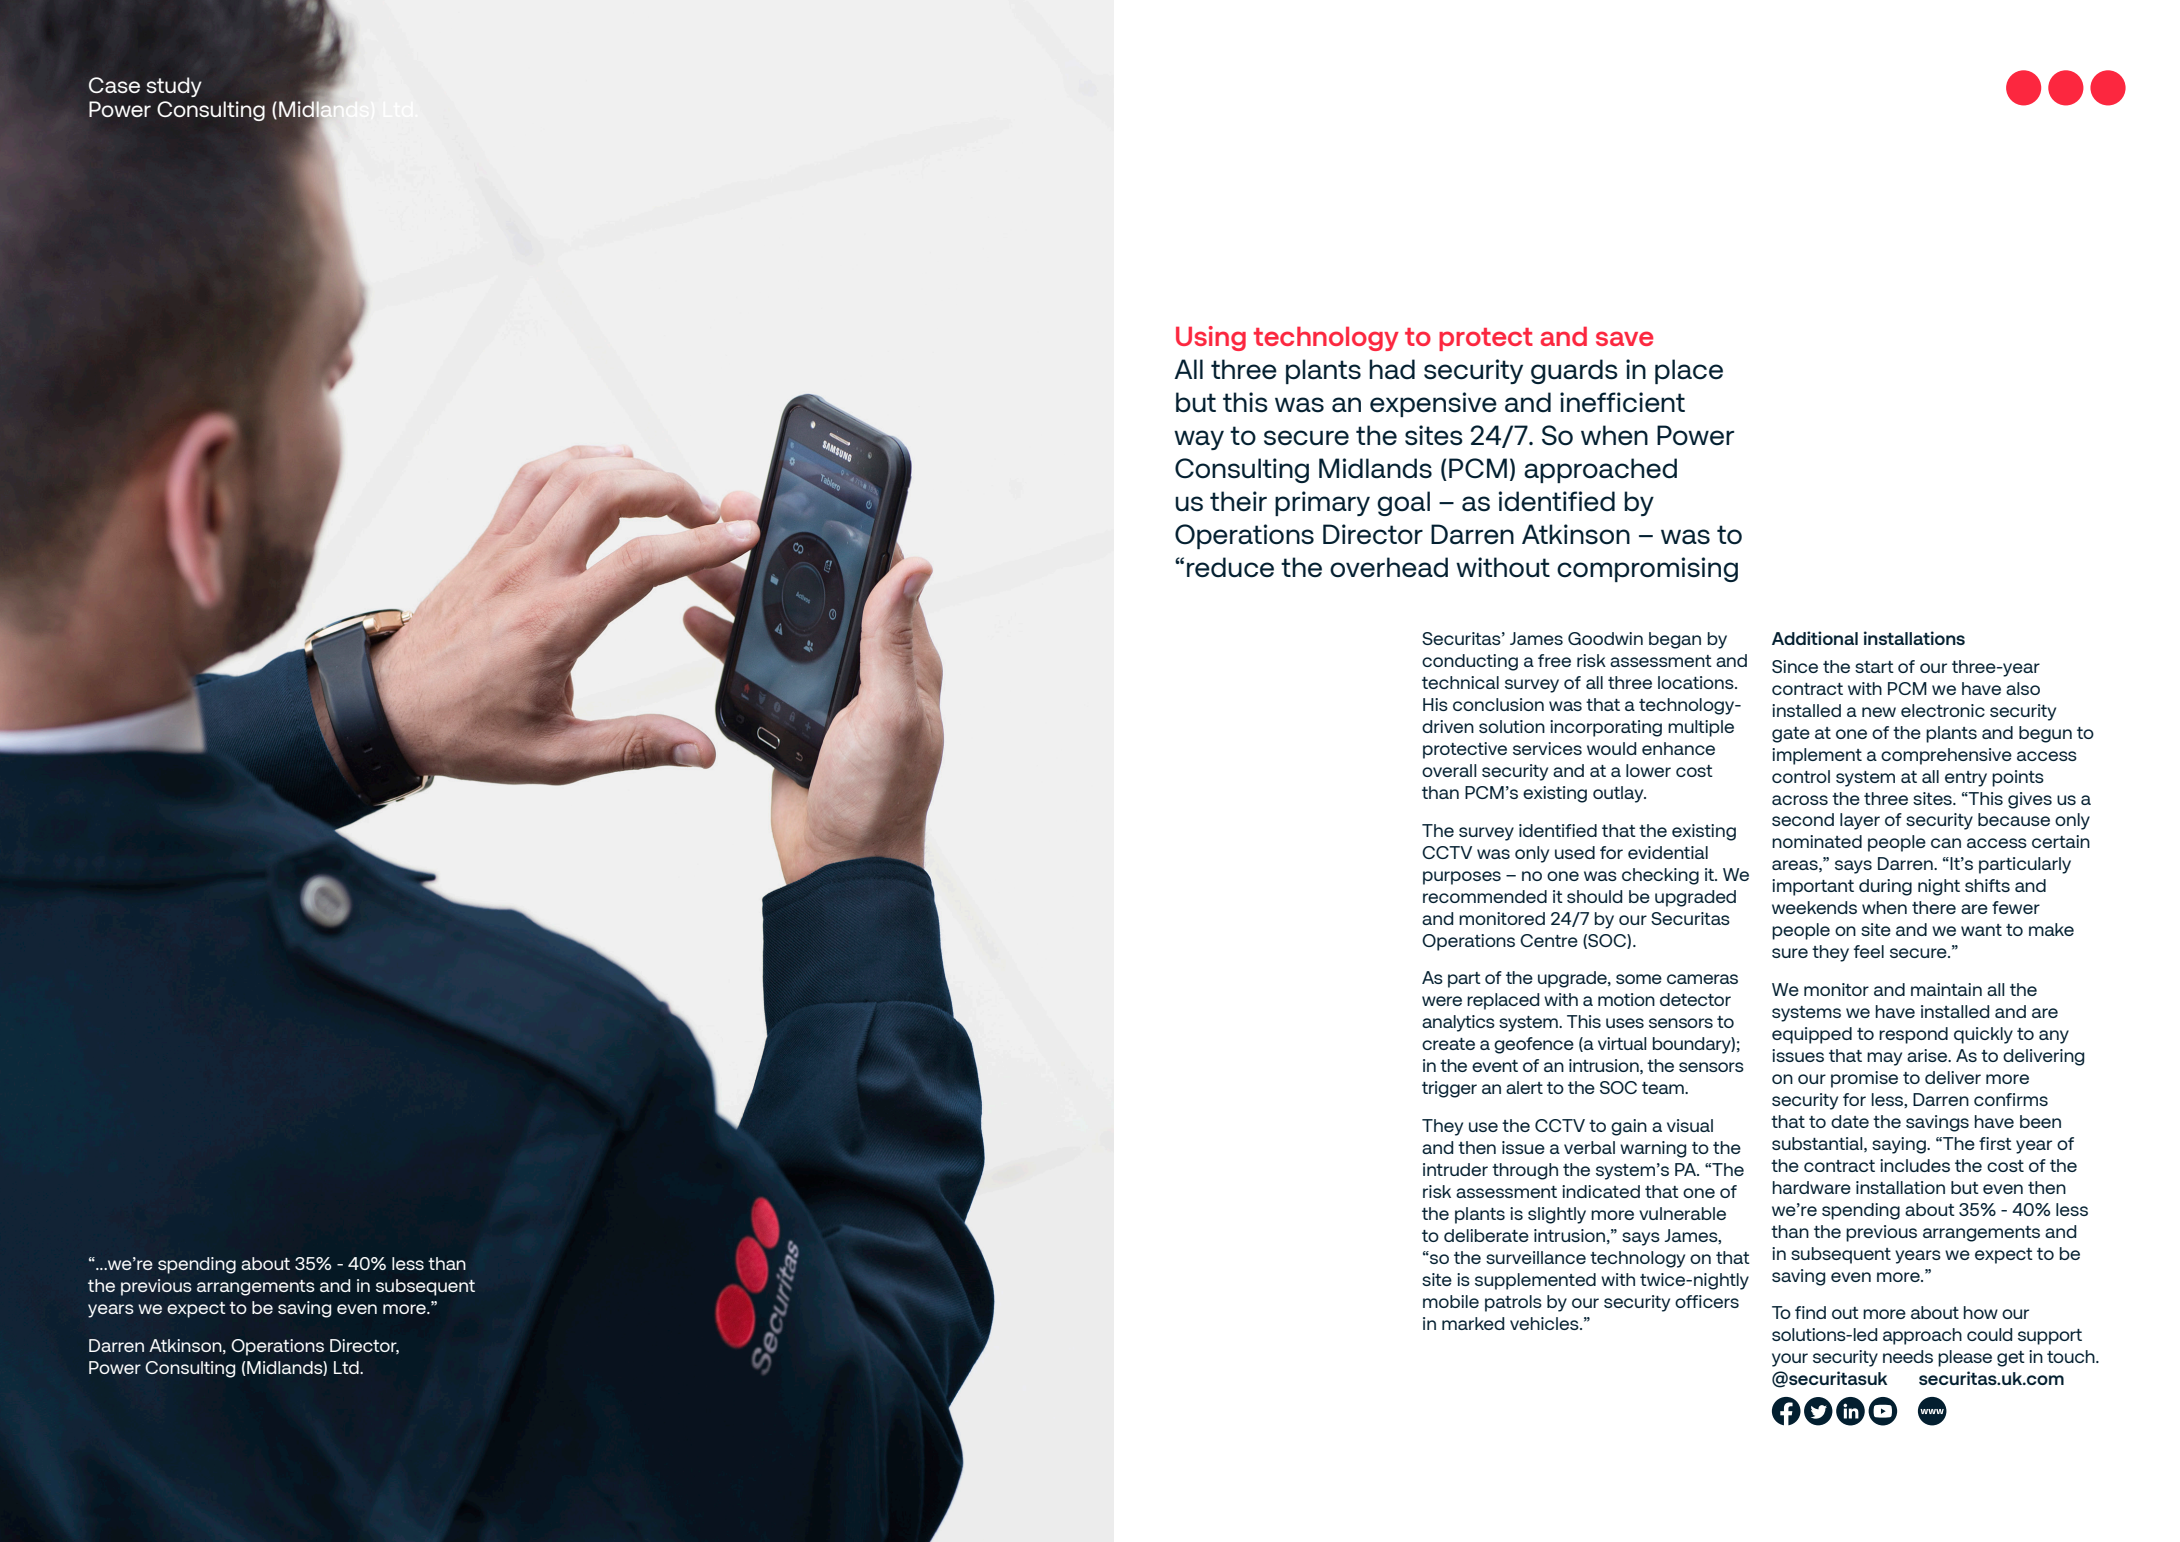 The height and width of the document is (1542, 2180). I want to click on were, so click(1442, 1001).
